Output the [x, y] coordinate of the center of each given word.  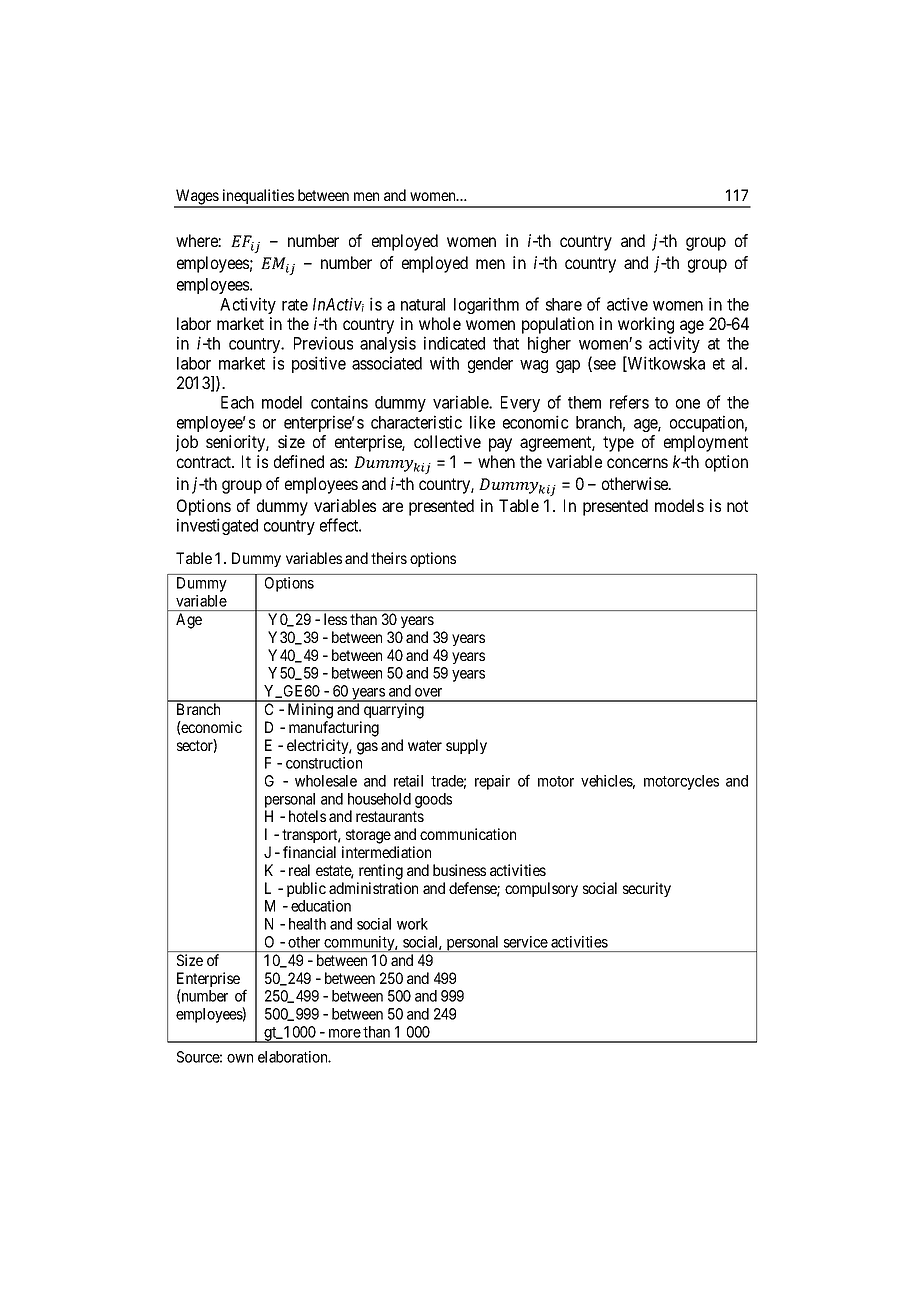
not [737, 506]
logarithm [486, 305]
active [627, 304]
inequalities [258, 198]
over [428, 692]
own [240, 1058]
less [335, 619]
